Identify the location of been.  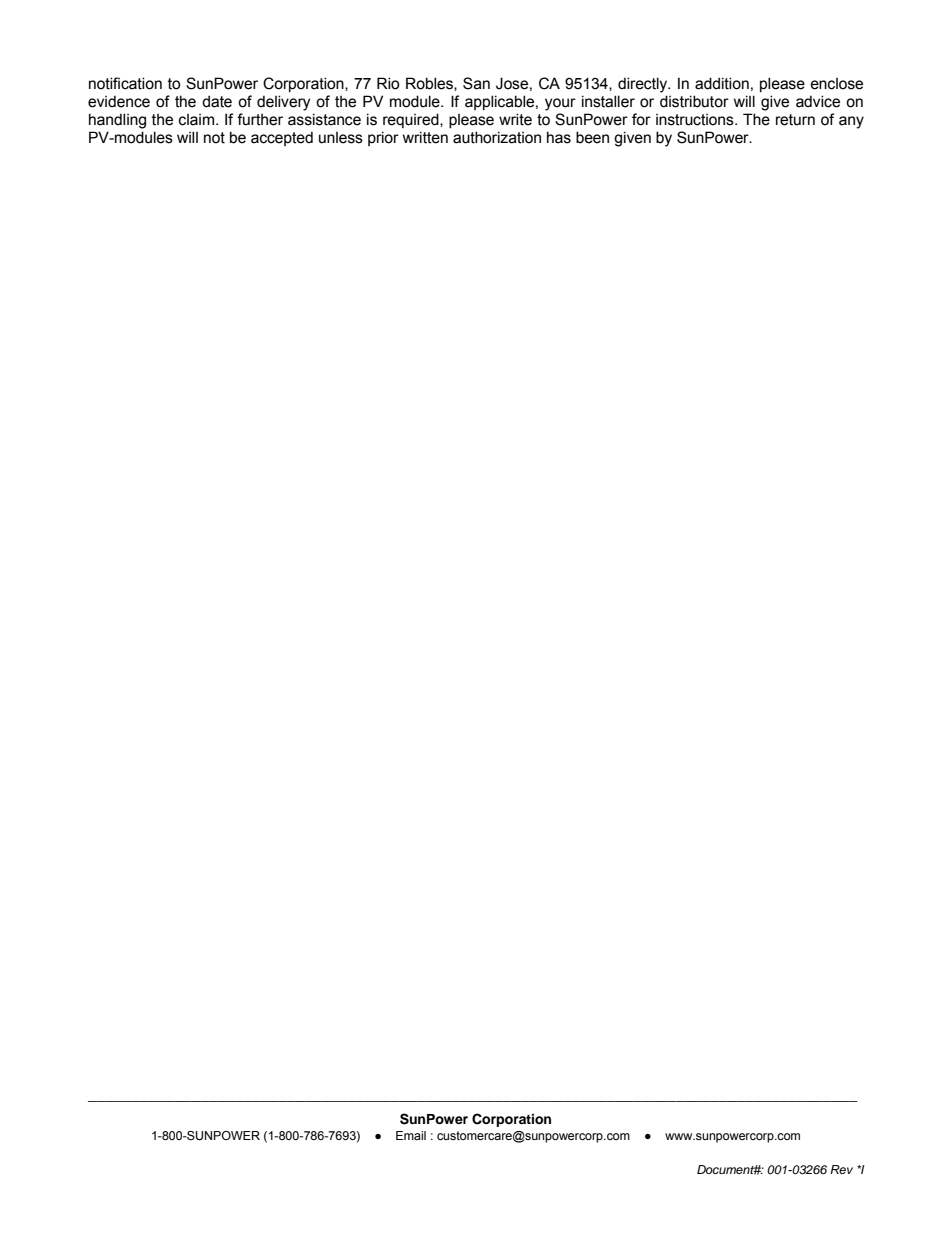
(592, 137).
